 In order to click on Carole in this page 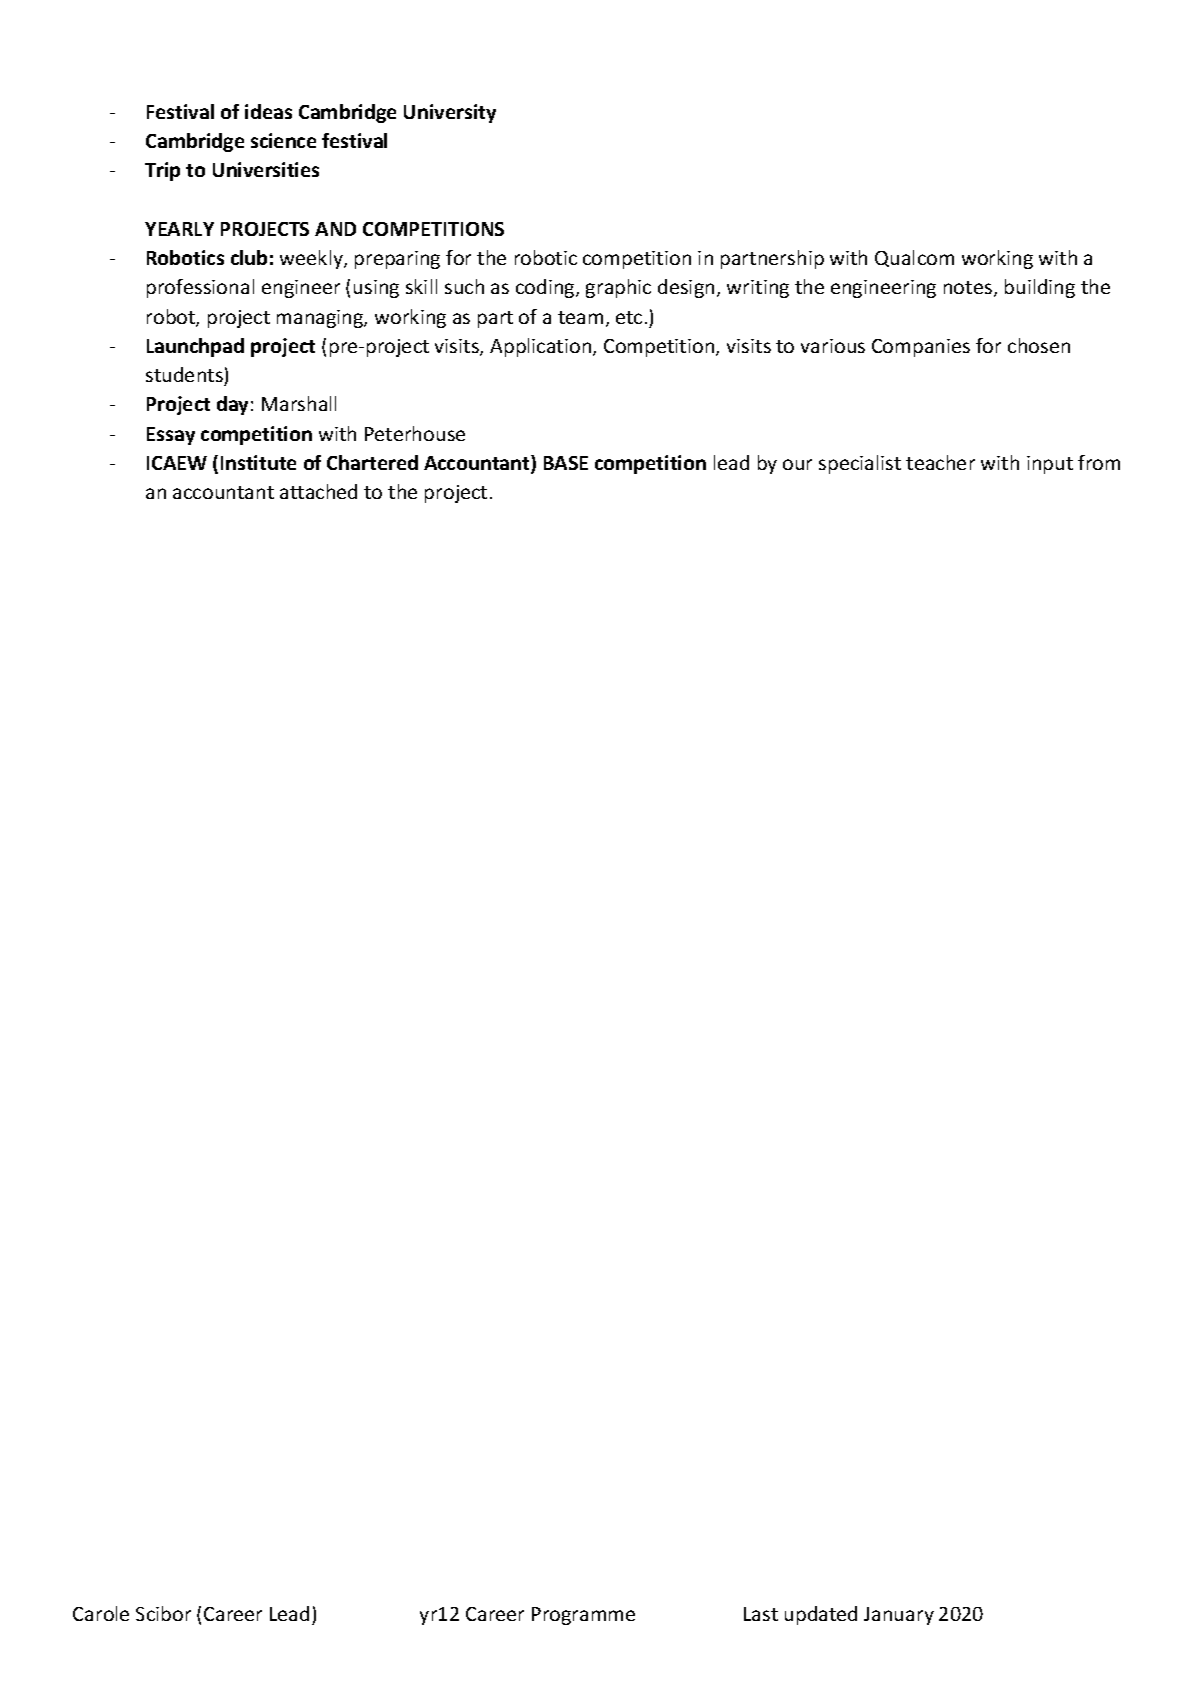, I will do `click(101, 1613)`.
